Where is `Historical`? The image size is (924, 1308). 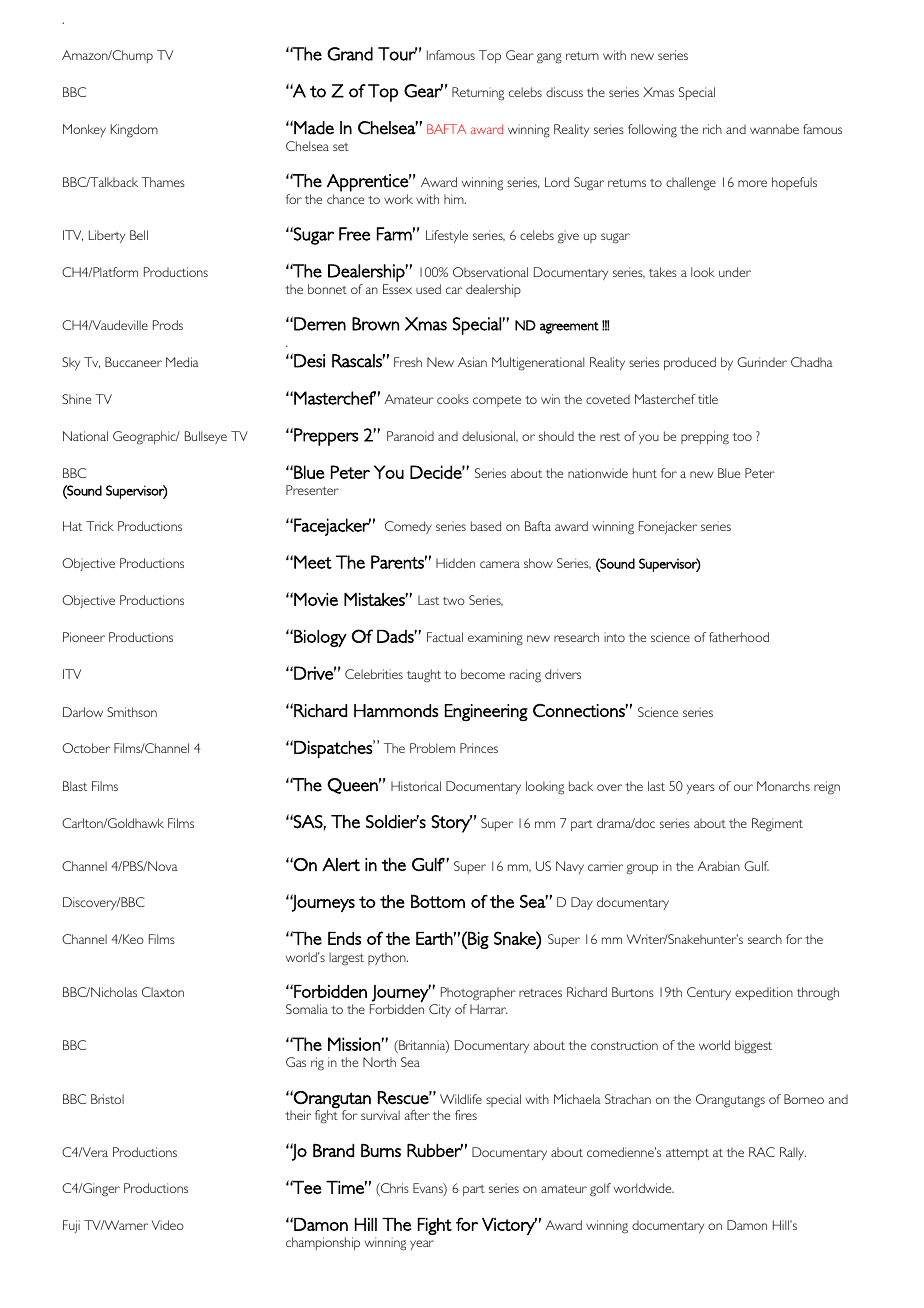
Historical is located at coordinates (416, 786).
